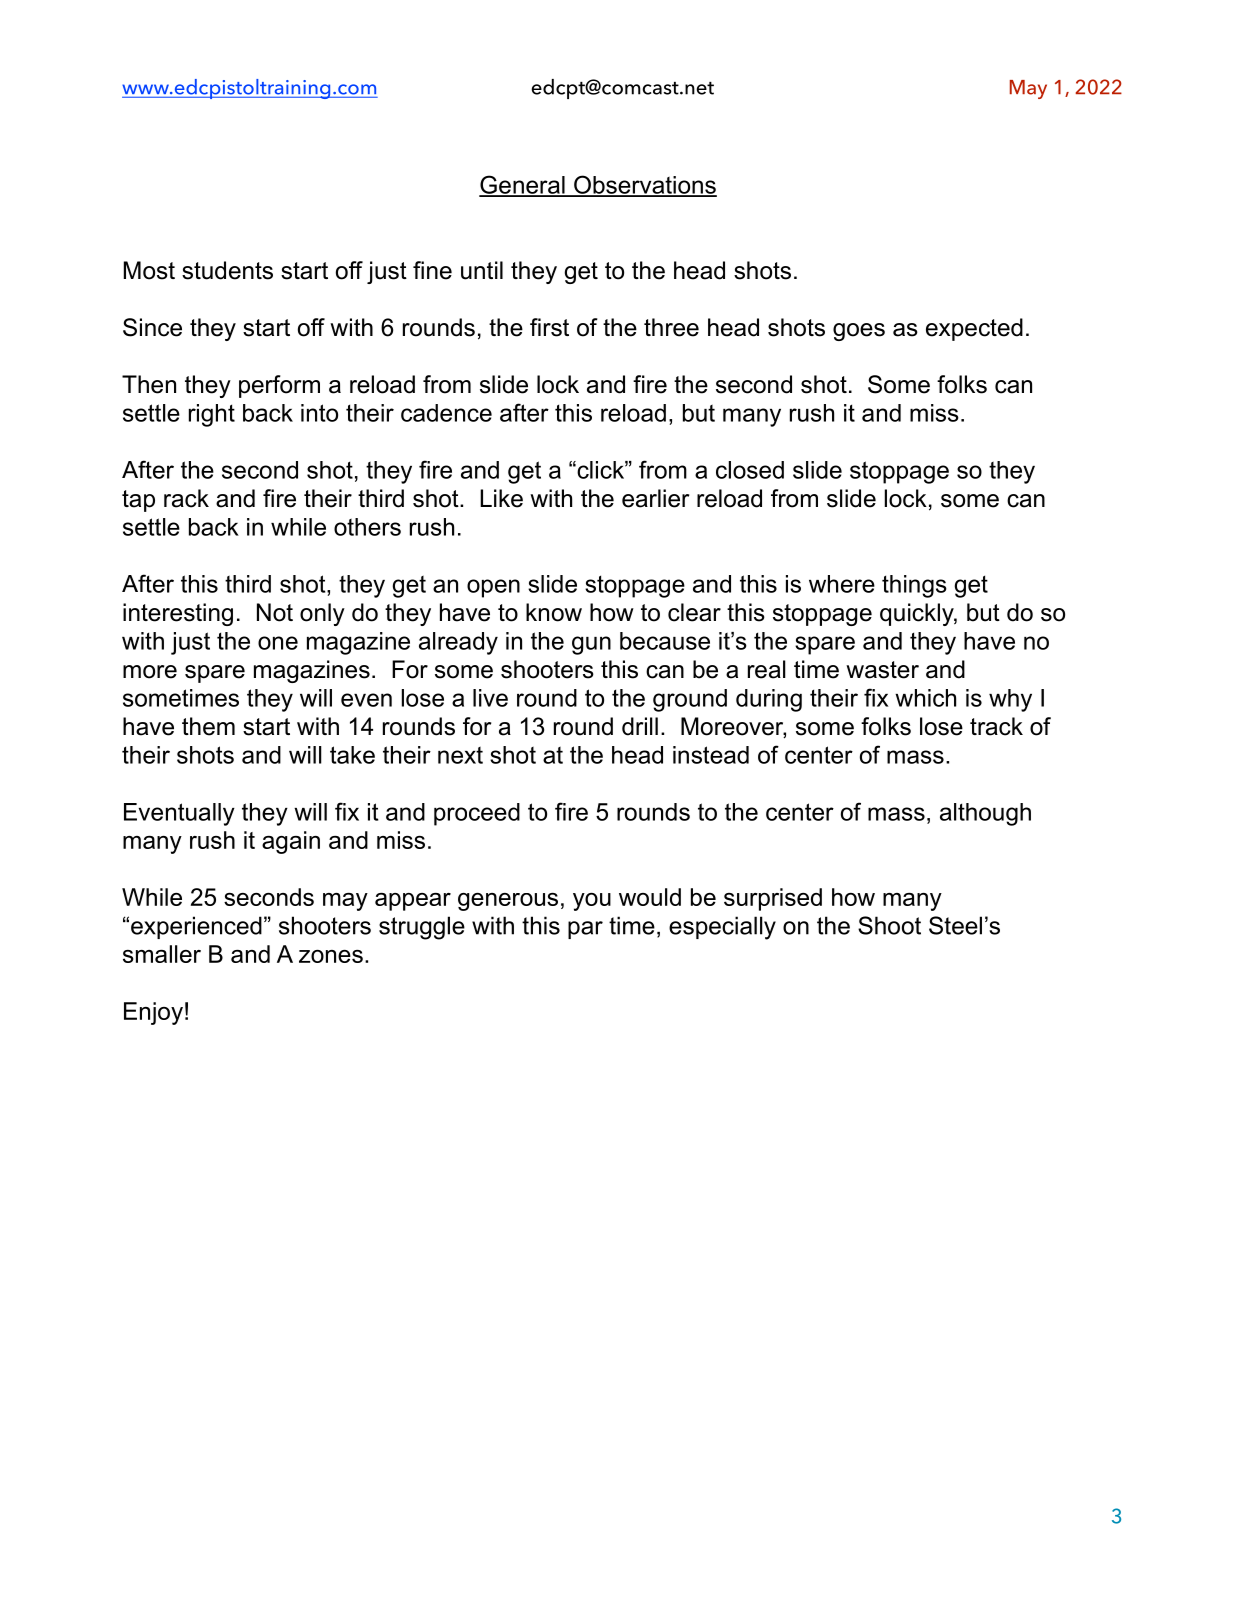 This screenshot has width=1245, height=1612. Describe the element at coordinates (592, 902) in the screenshot. I see `you` at that location.
